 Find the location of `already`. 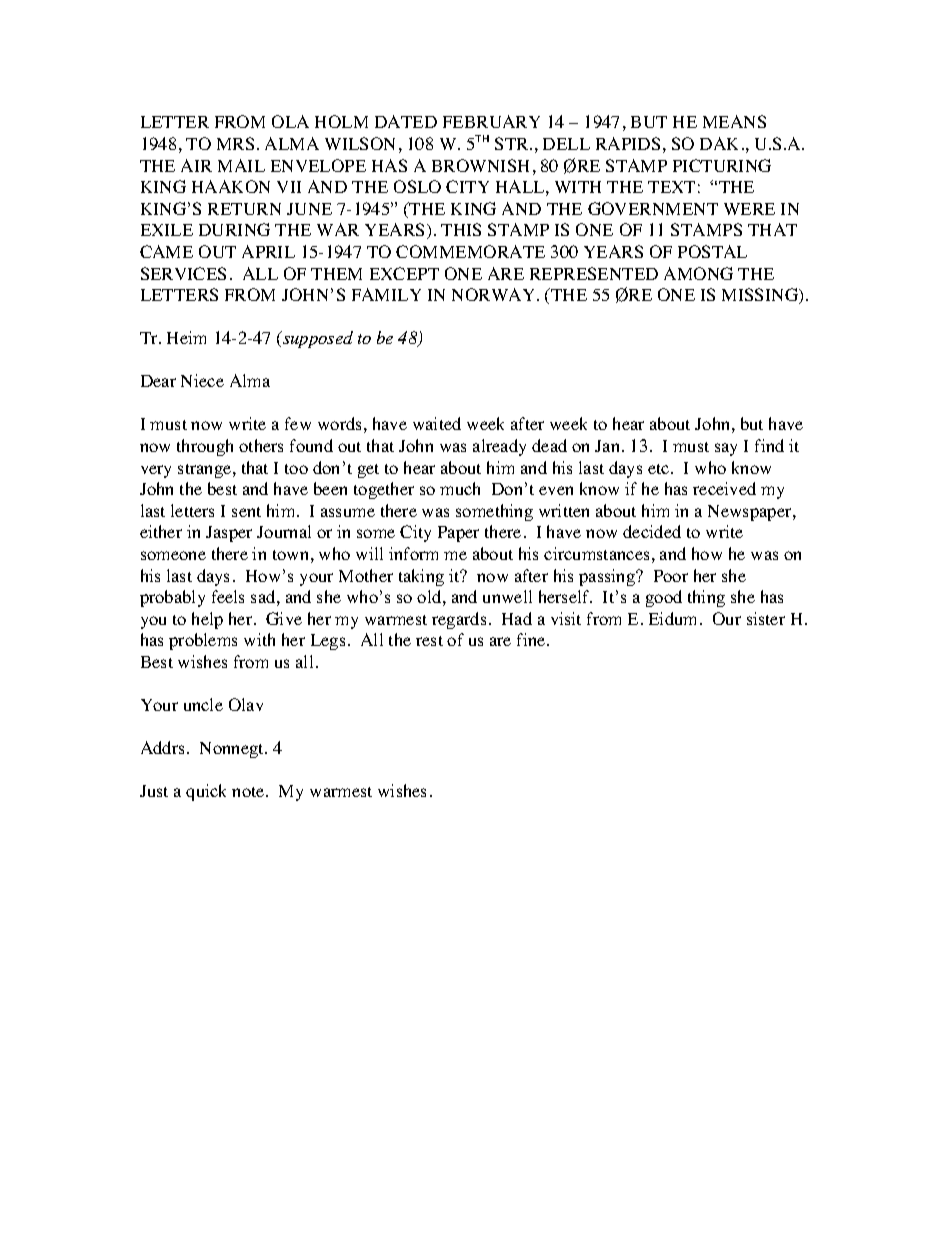

already is located at coordinates (499, 447).
